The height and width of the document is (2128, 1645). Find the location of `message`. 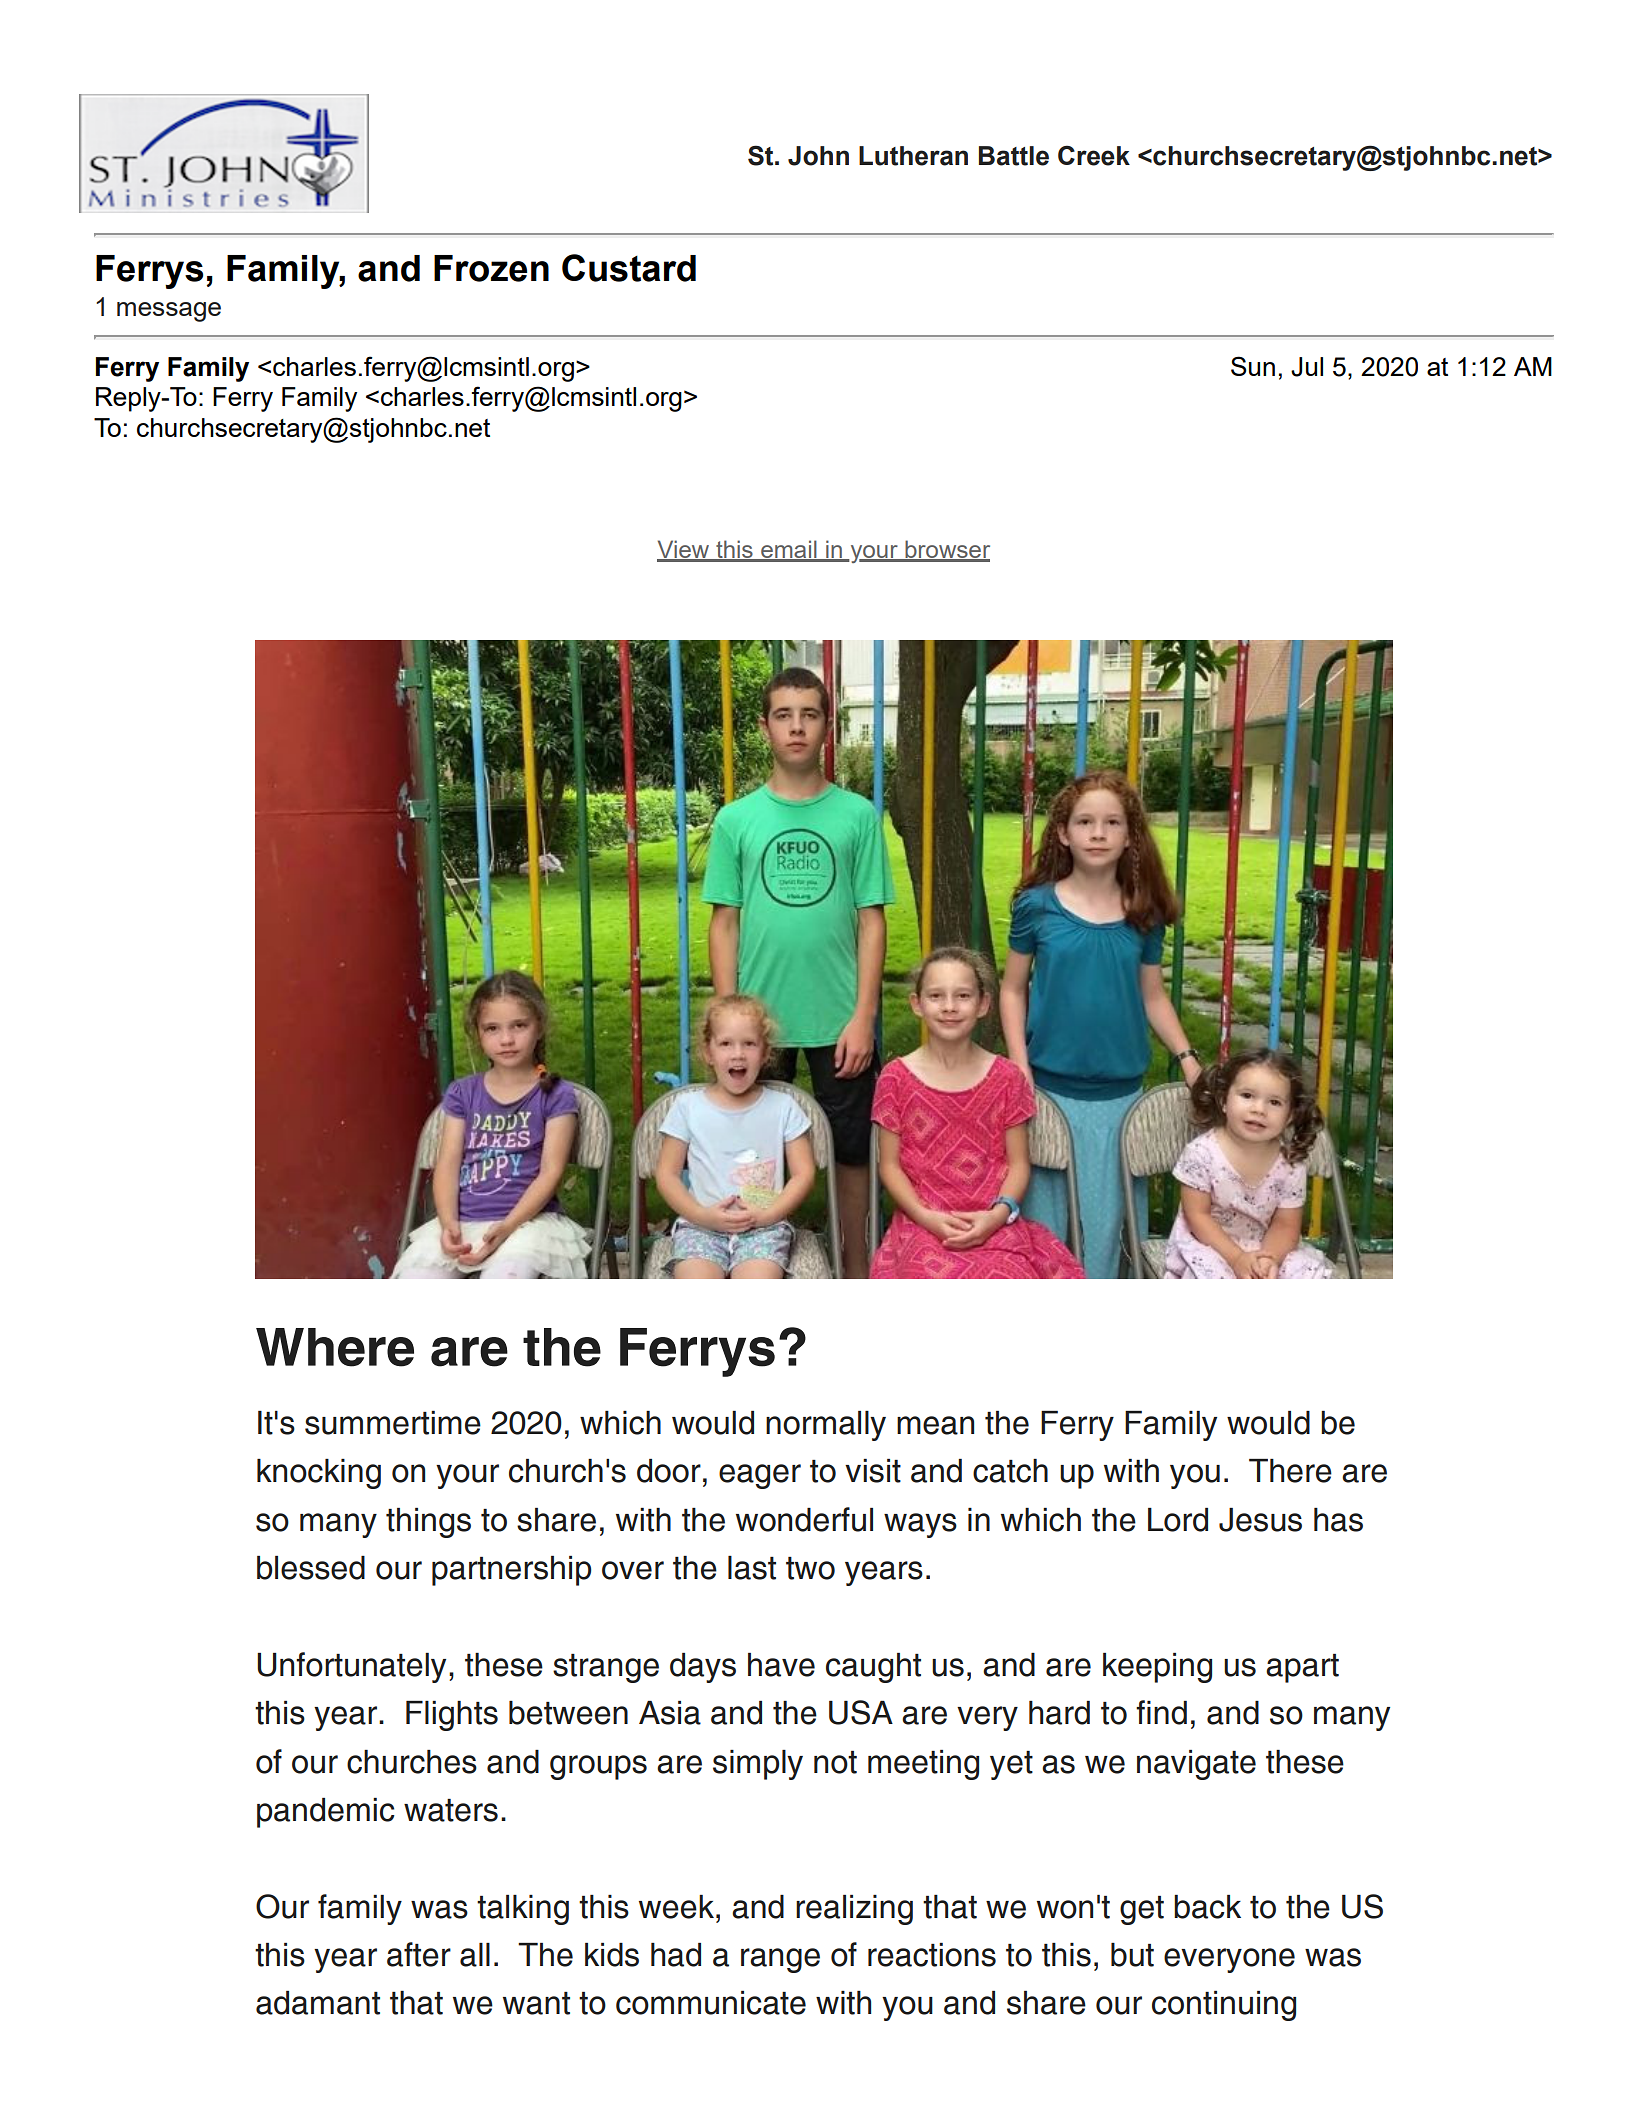

message is located at coordinates (169, 312).
